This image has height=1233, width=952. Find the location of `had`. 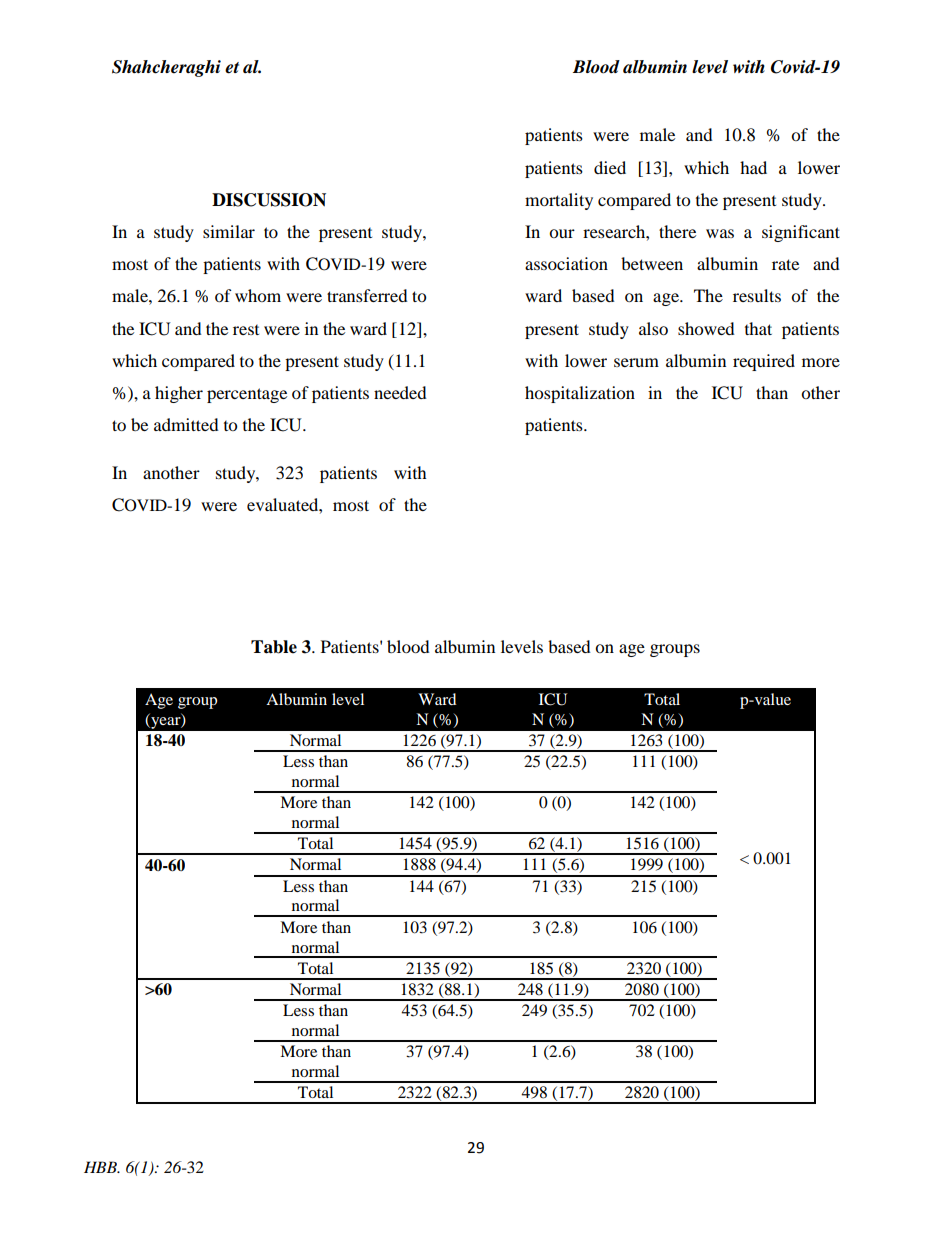

had is located at coordinates (753, 167).
